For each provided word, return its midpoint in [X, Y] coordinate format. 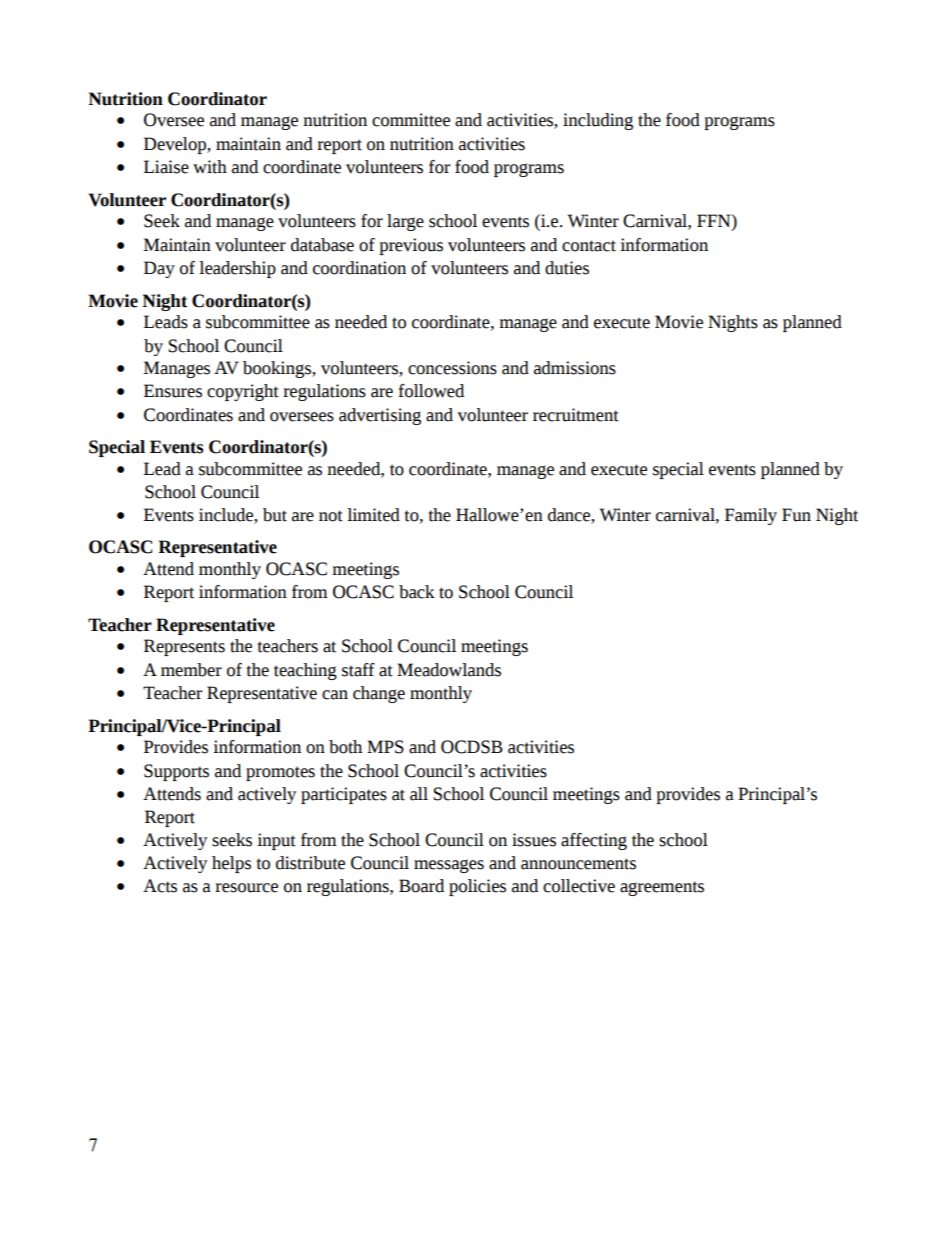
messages [449, 866]
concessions [452, 368]
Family [751, 516]
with [210, 167]
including [598, 121]
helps [231, 864]
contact [589, 246]
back [417, 592]
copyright [243, 392]
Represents [184, 647]
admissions [575, 368]
